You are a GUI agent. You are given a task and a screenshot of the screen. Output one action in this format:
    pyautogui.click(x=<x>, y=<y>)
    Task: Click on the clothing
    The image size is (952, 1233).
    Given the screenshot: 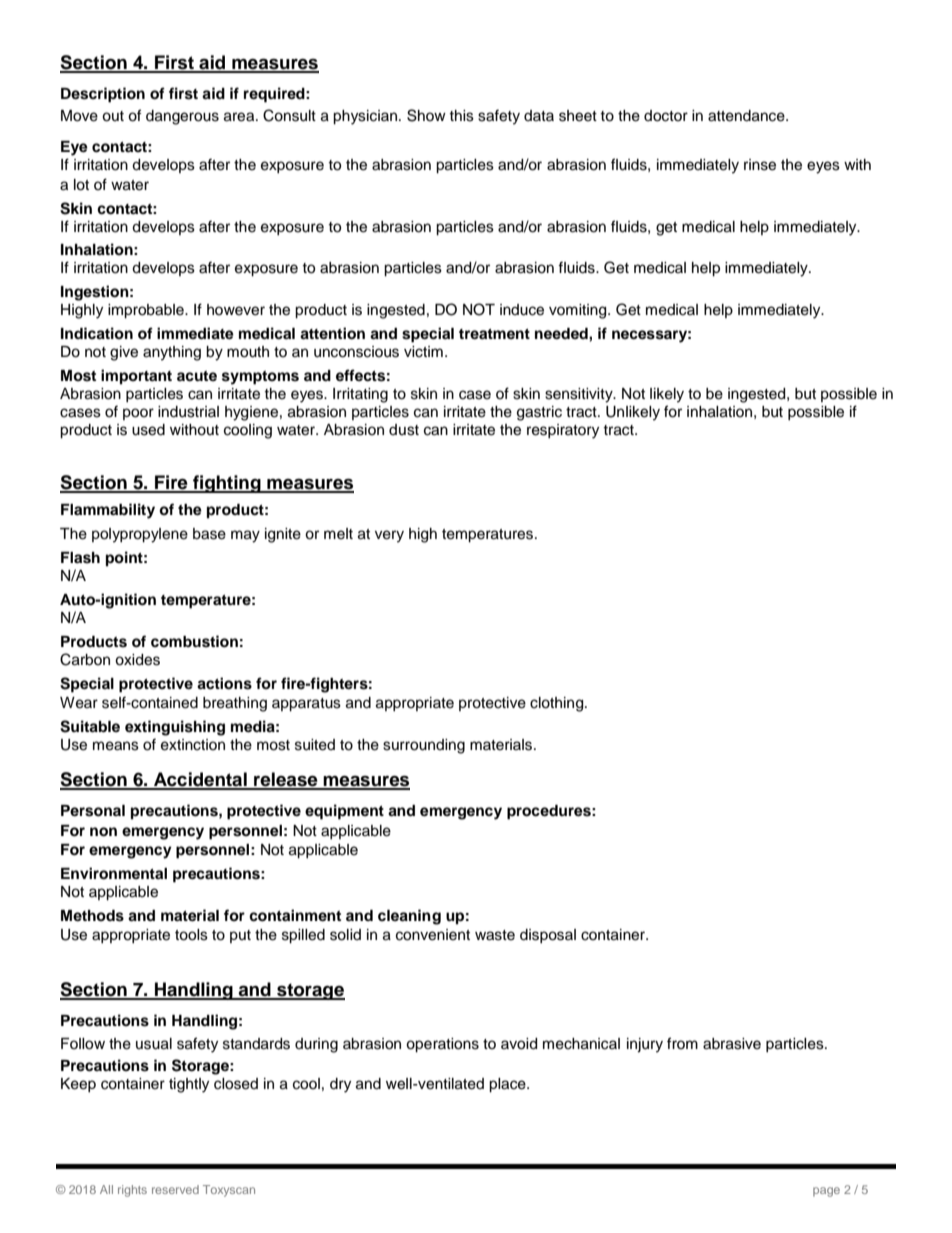 What is the action you would take?
    pyautogui.click(x=558, y=704)
